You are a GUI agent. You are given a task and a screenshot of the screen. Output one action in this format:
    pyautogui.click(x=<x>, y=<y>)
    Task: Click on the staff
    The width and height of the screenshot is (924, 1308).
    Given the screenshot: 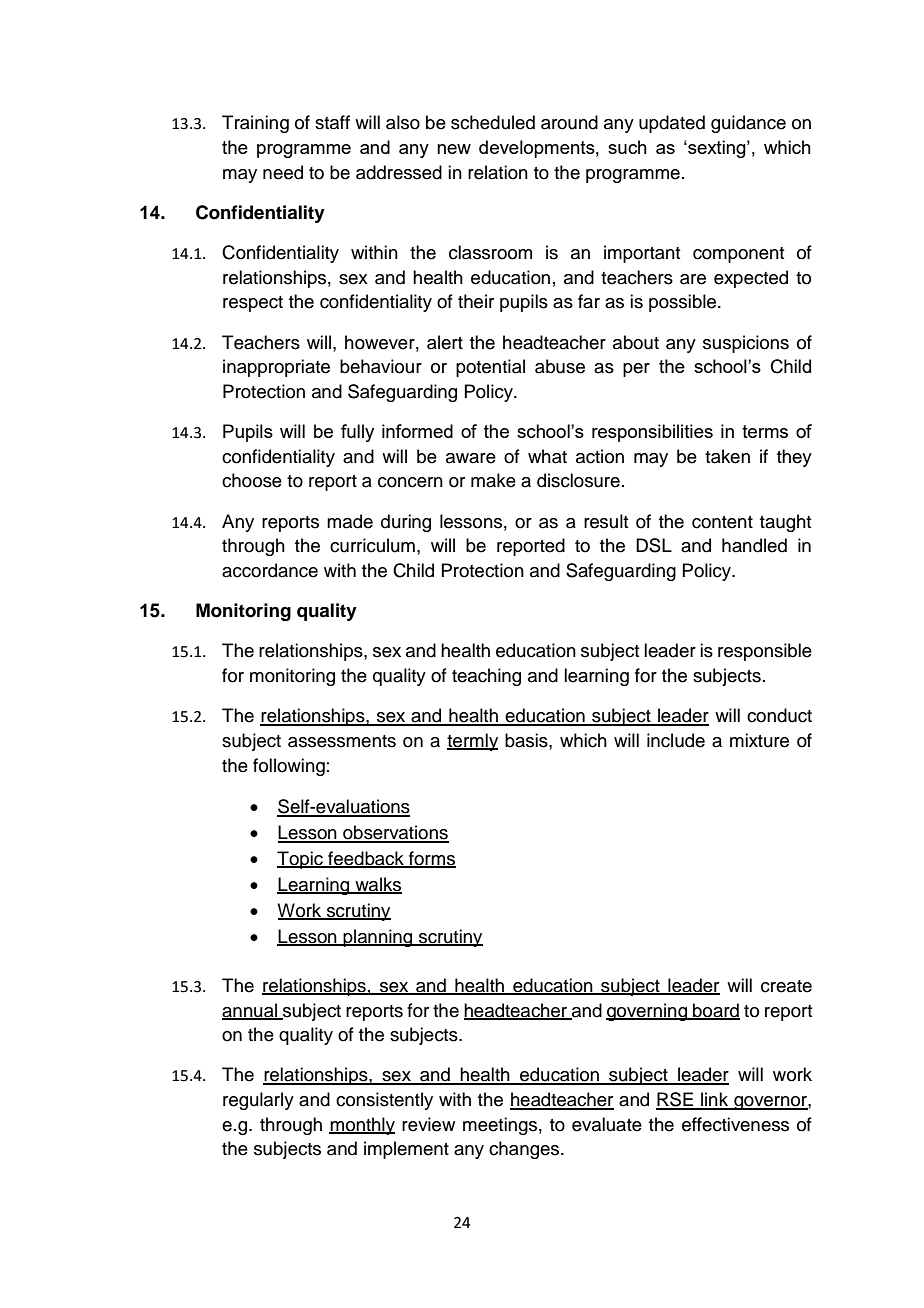 What is the action you would take?
    pyautogui.click(x=332, y=122)
